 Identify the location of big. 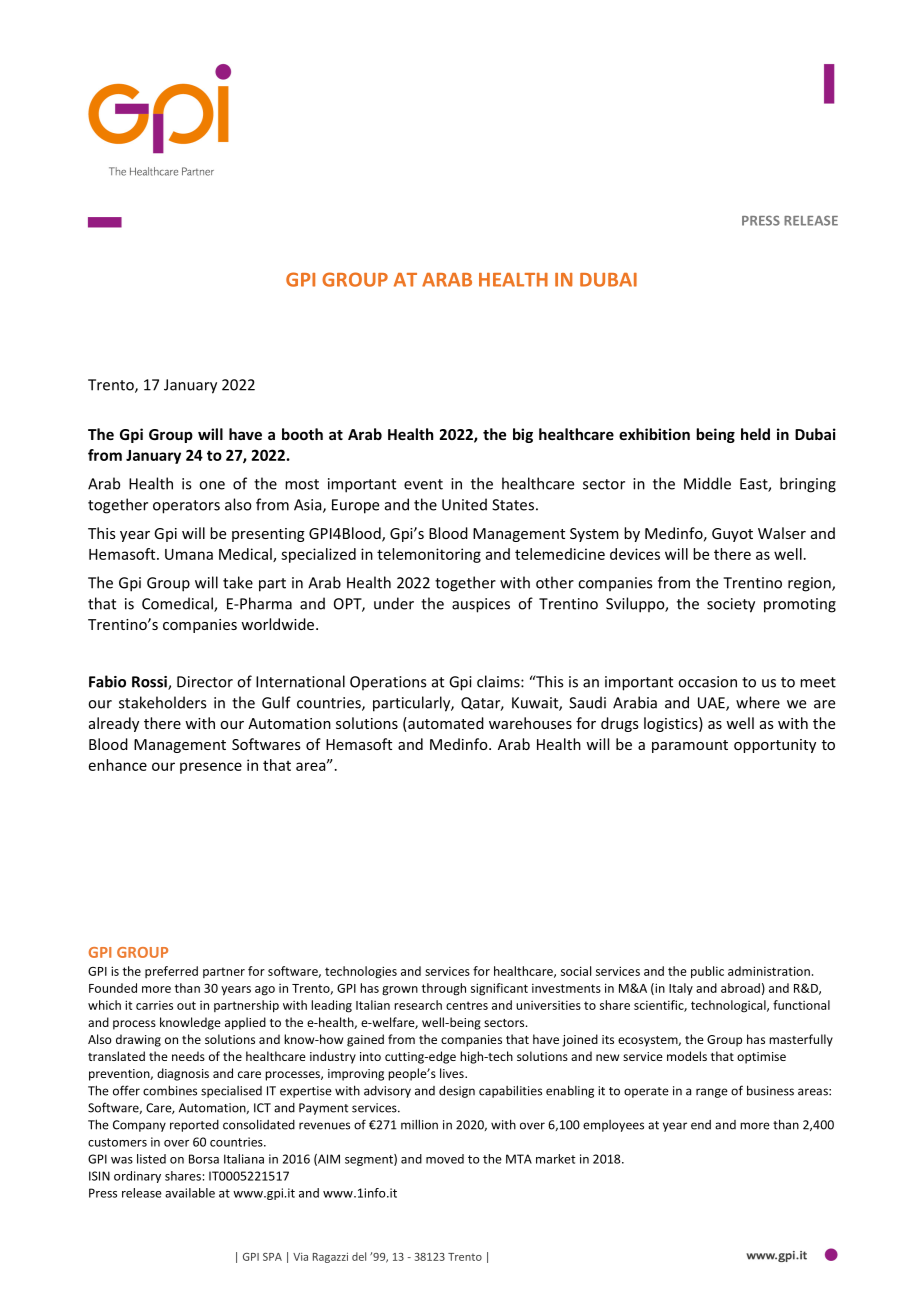
(523, 435).
